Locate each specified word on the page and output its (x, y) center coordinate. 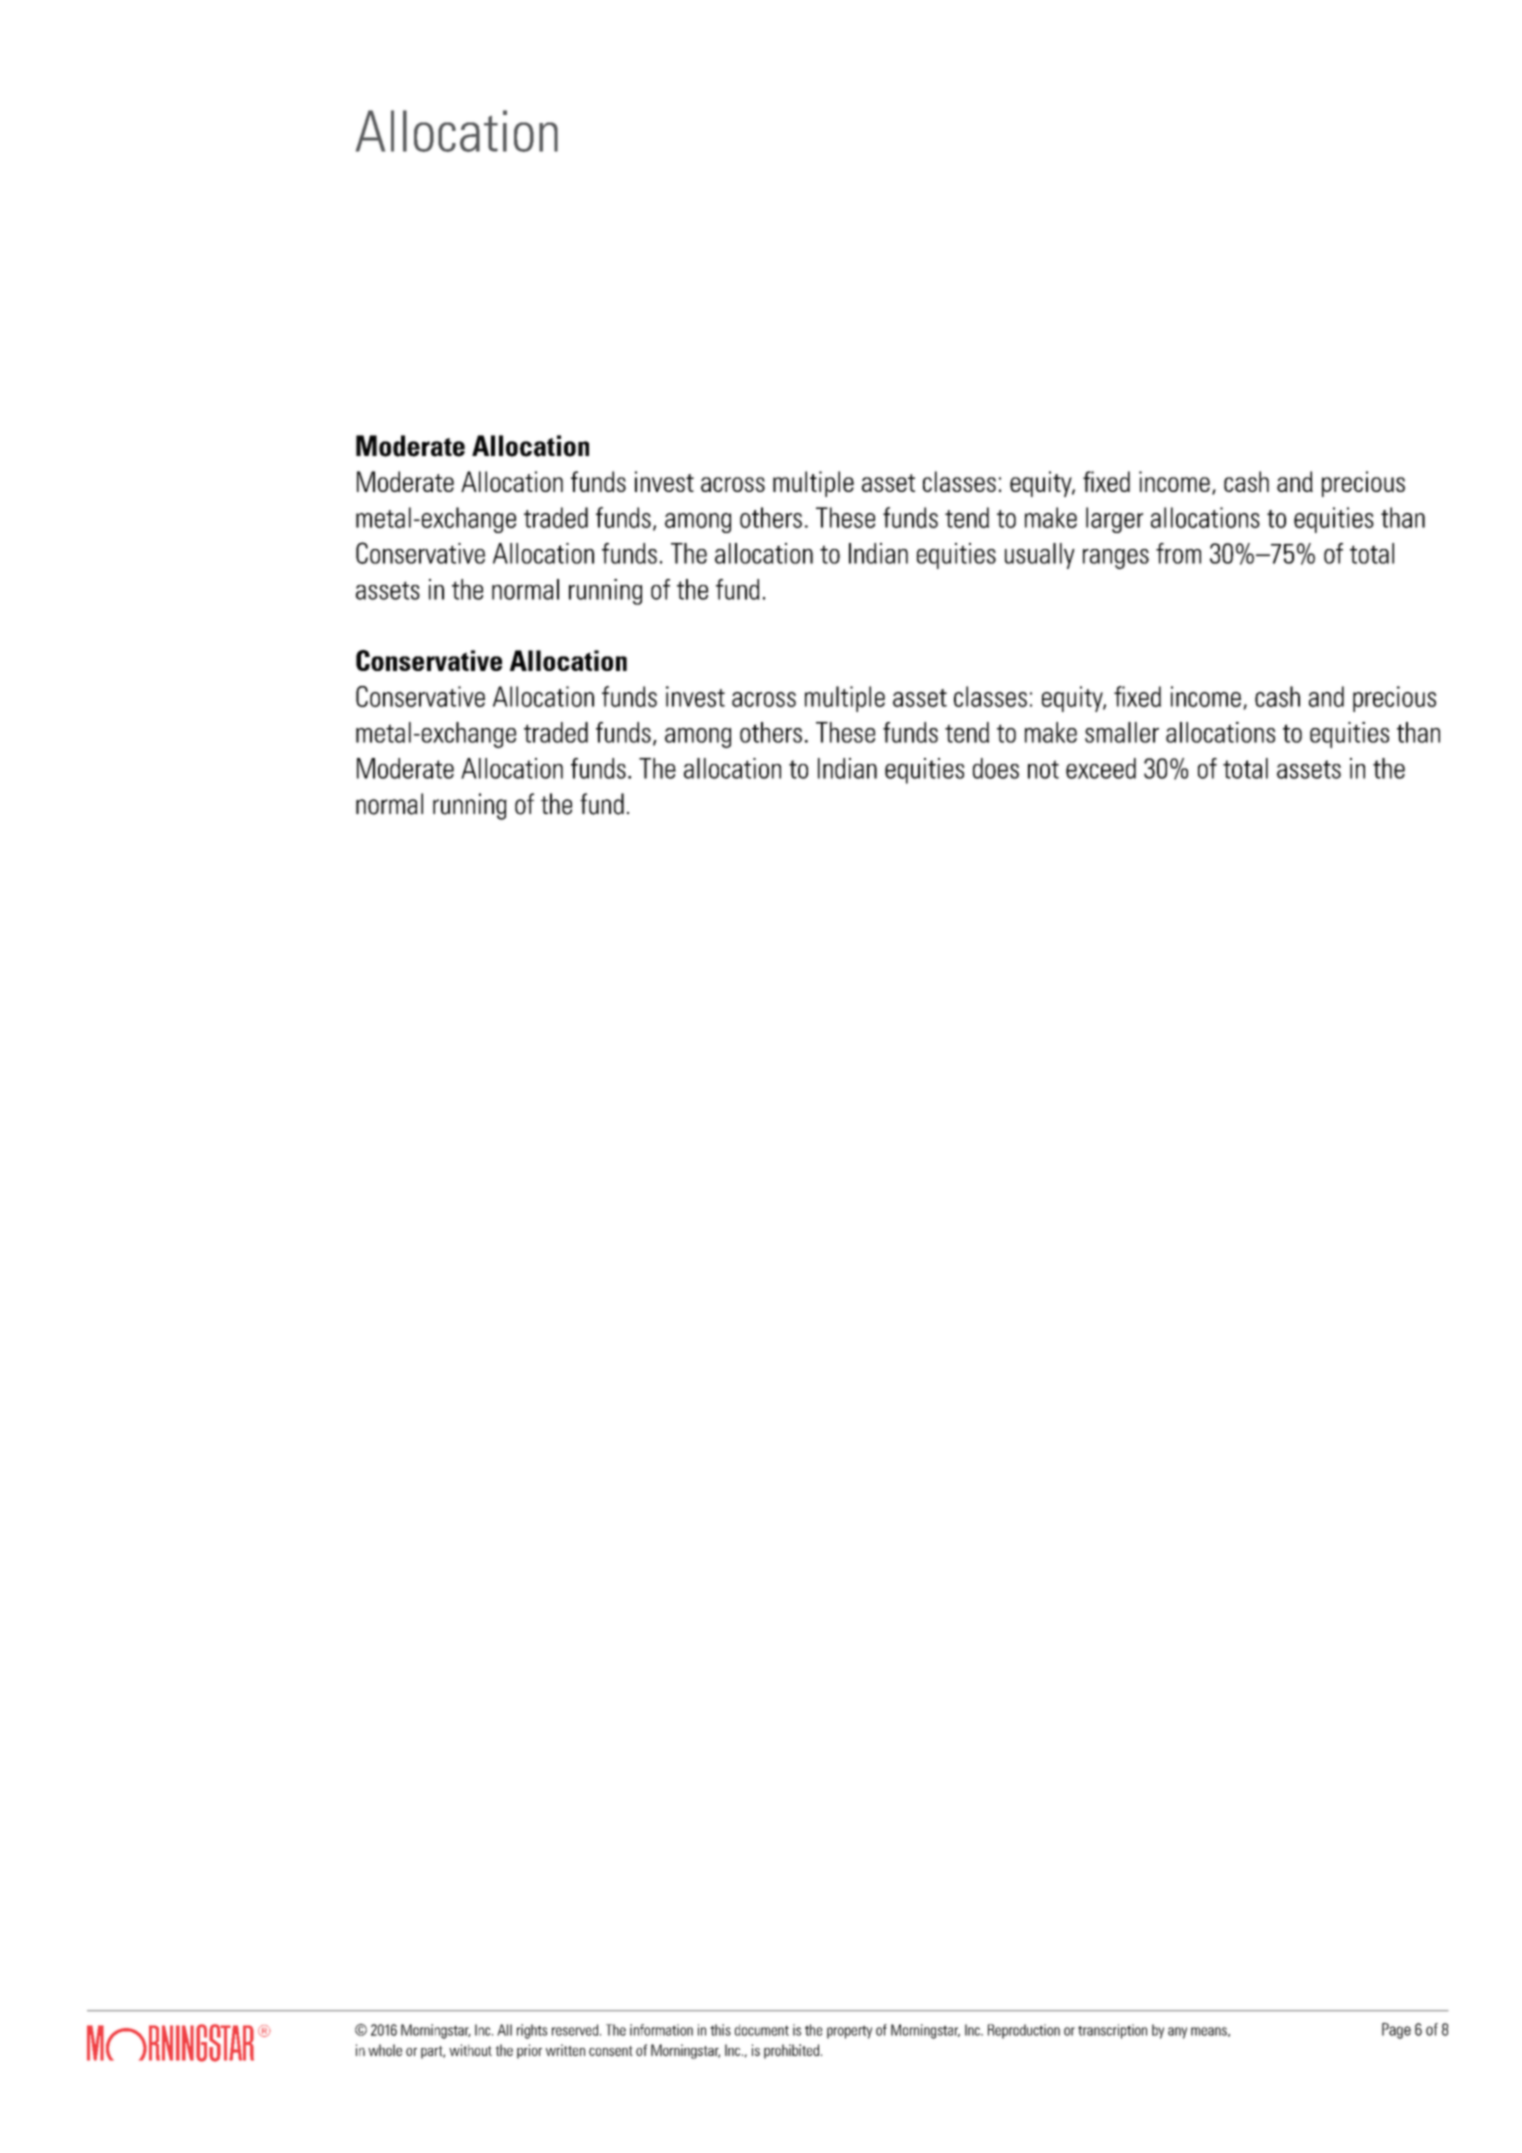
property (849, 2032)
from (1178, 553)
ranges (1116, 559)
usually (1040, 556)
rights (532, 2031)
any (1177, 2033)
